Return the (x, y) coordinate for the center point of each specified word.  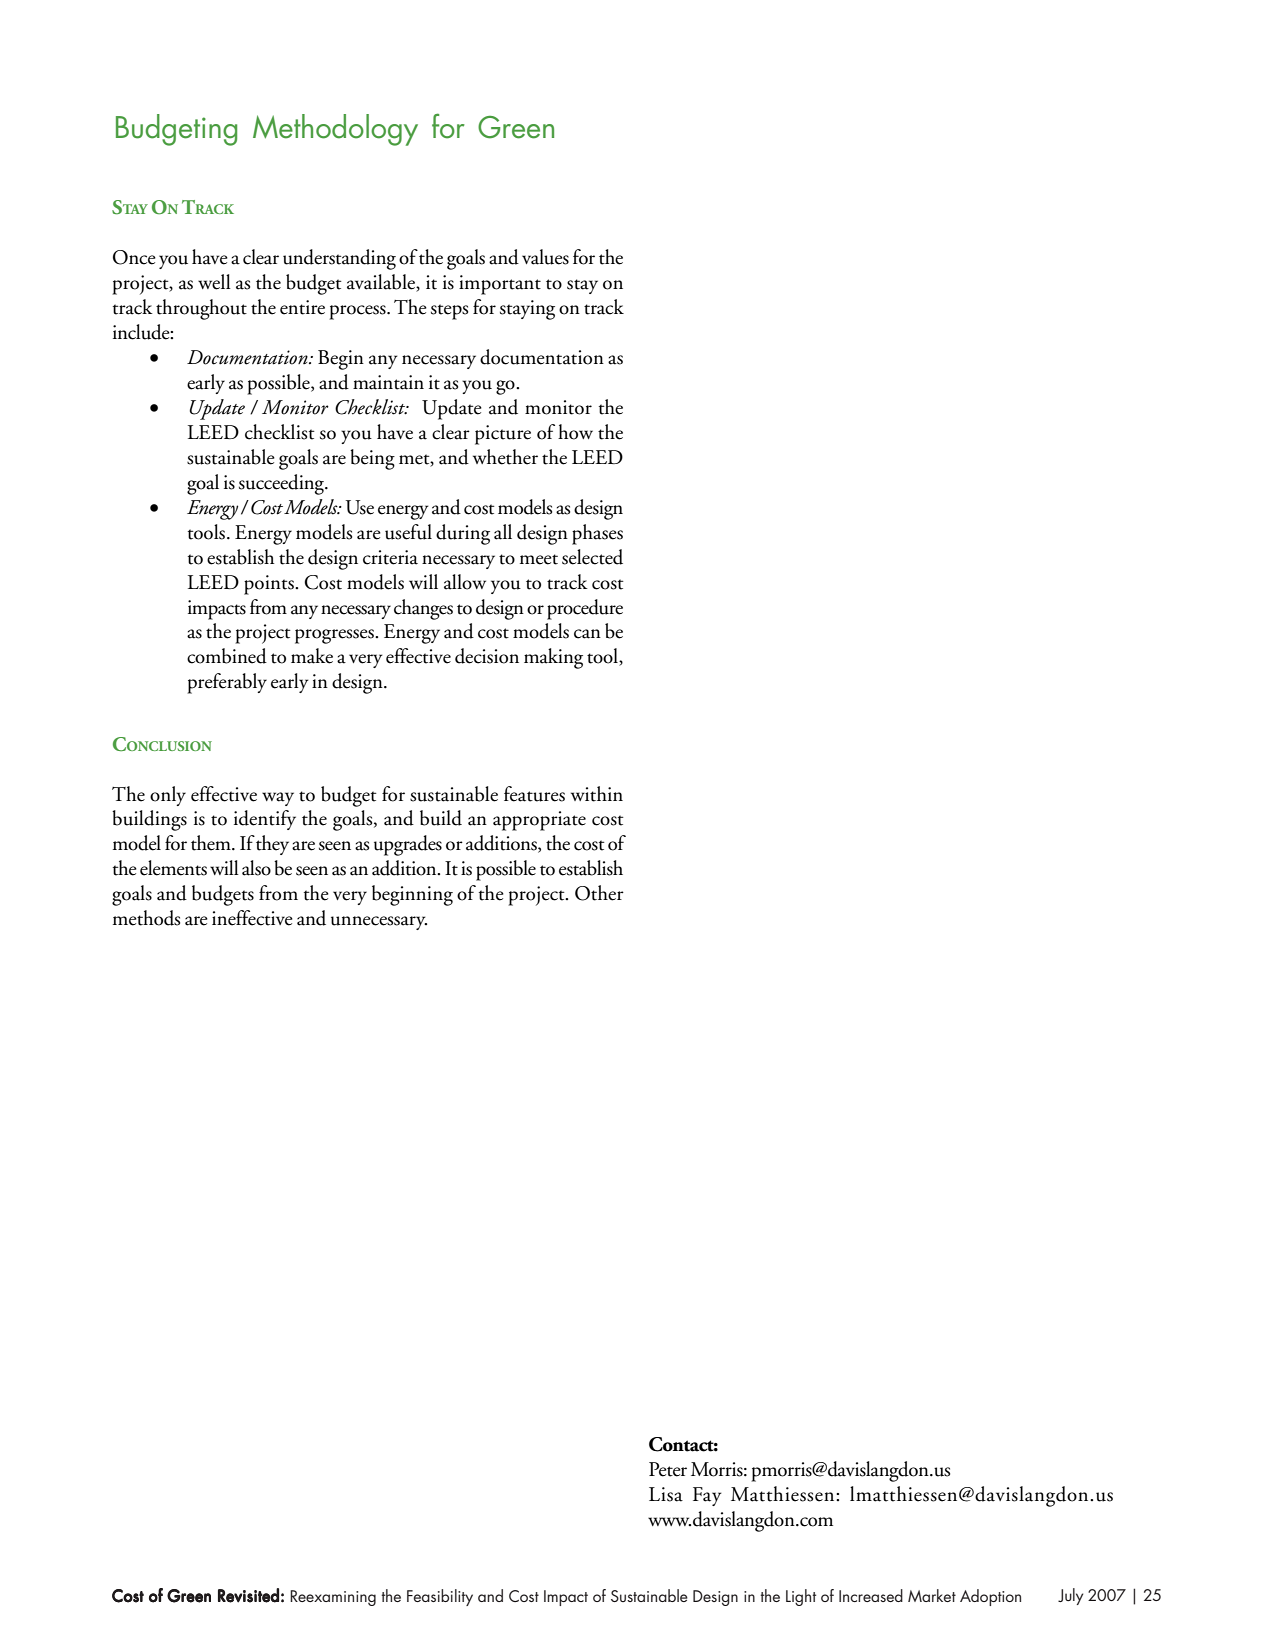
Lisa (666, 1494)
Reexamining (333, 1598)
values (545, 257)
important (500, 285)
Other (599, 893)
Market (932, 1595)
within (597, 794)
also (256, 868)
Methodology (335, 130)
